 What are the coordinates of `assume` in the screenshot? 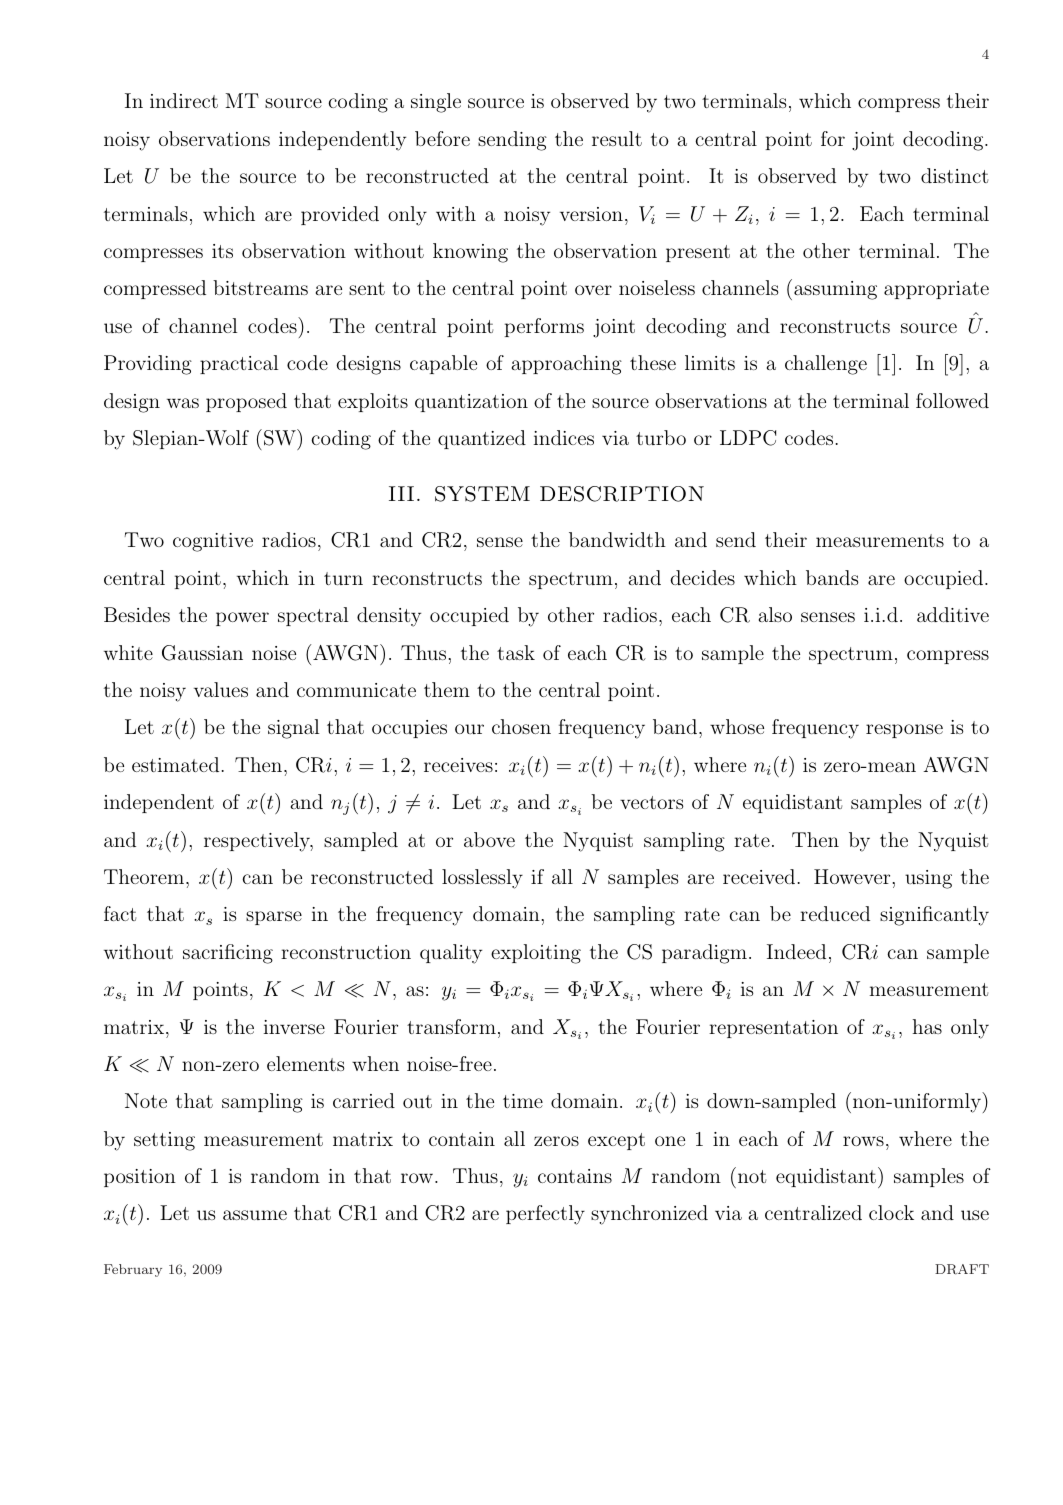 It's located at (255, 1215).
